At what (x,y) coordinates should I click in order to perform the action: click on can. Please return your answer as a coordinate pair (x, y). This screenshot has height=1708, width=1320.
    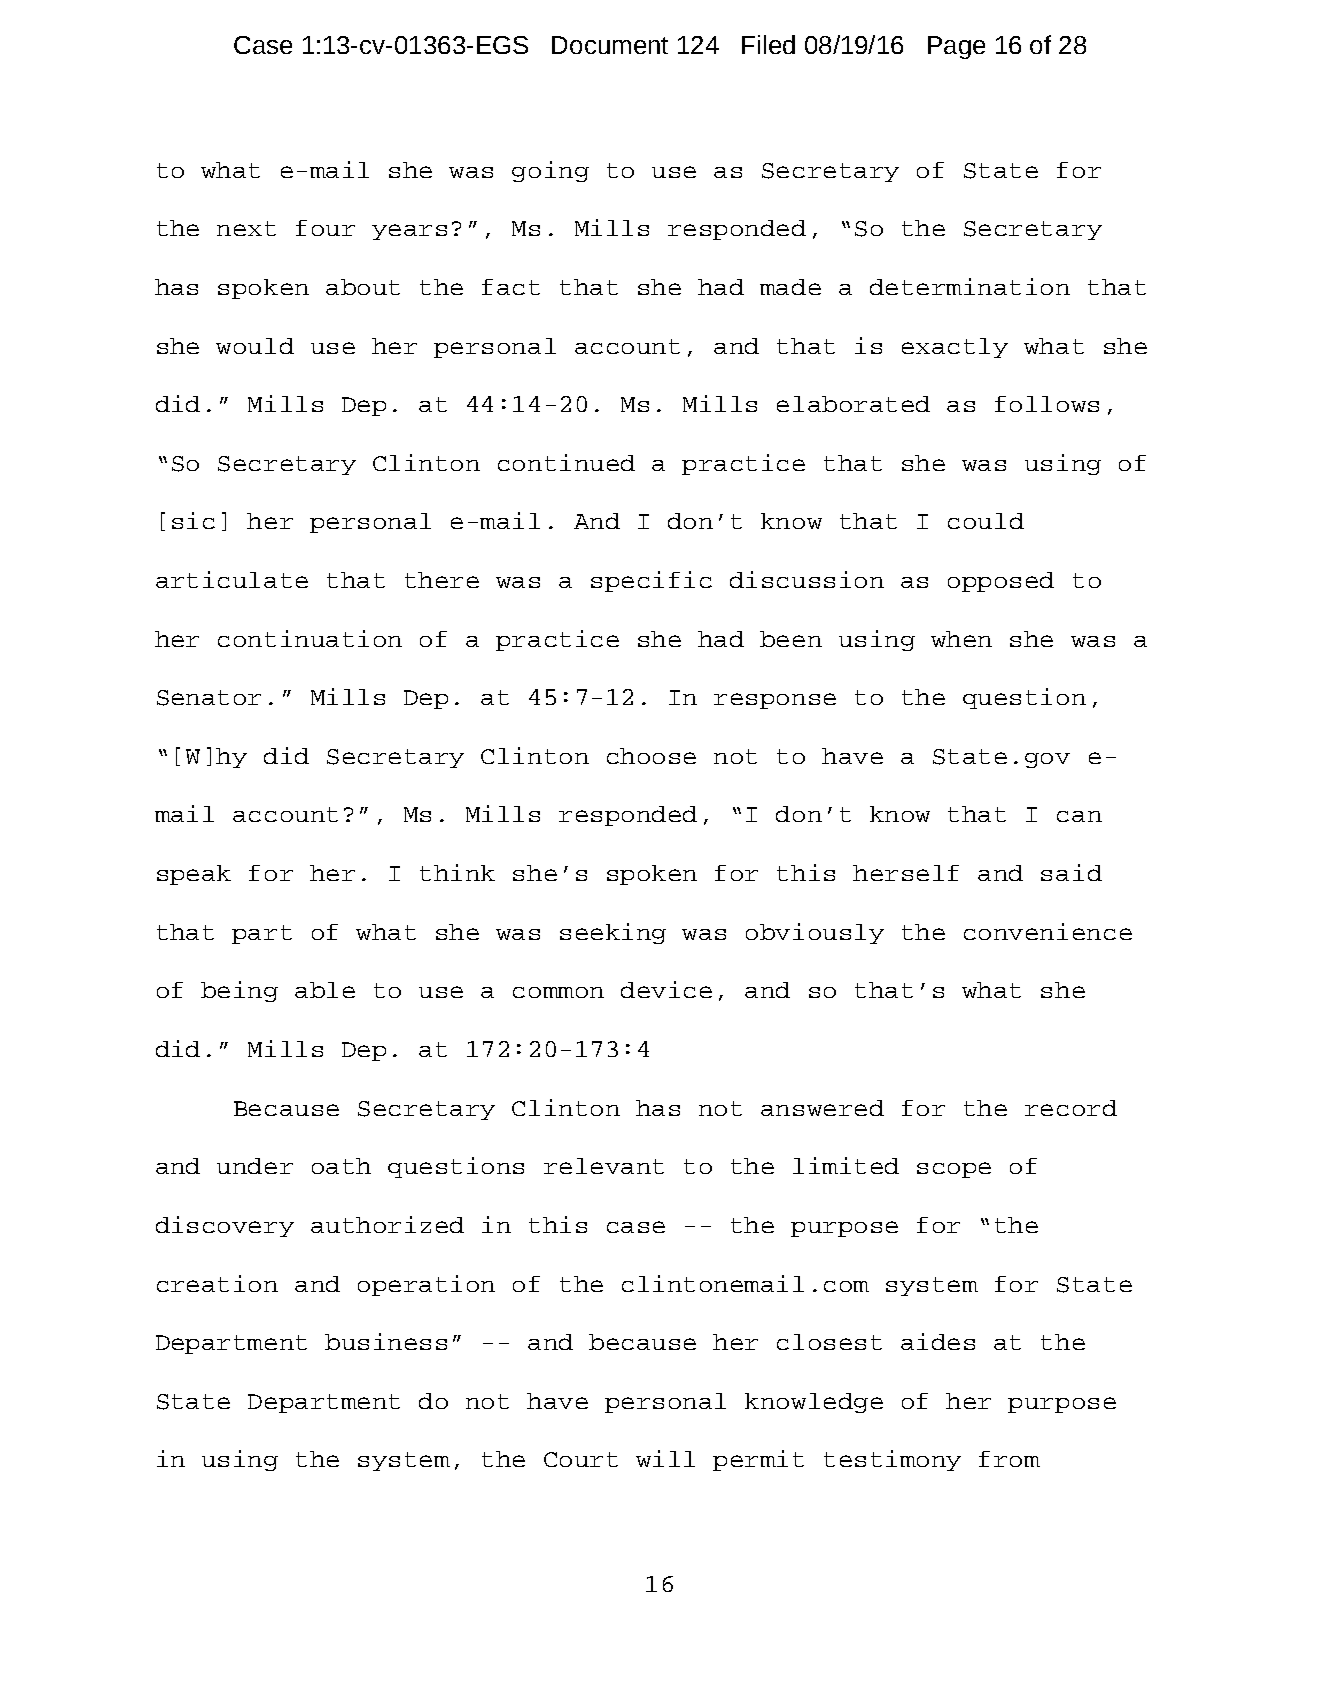
    Looking at the image, I should click on (1079, 816).
